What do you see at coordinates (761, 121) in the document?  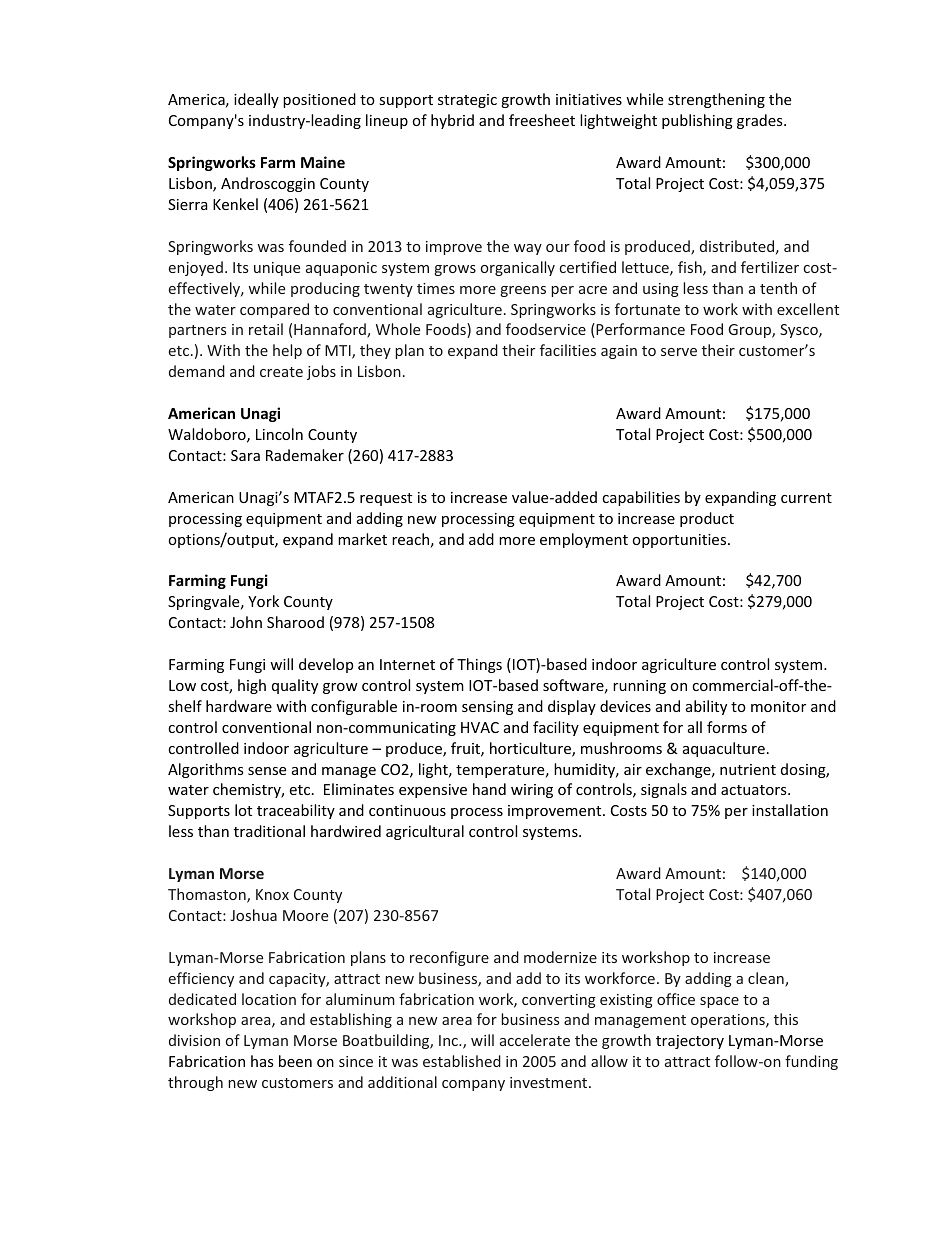 I see `grades` at bounding box center [761, 121].
